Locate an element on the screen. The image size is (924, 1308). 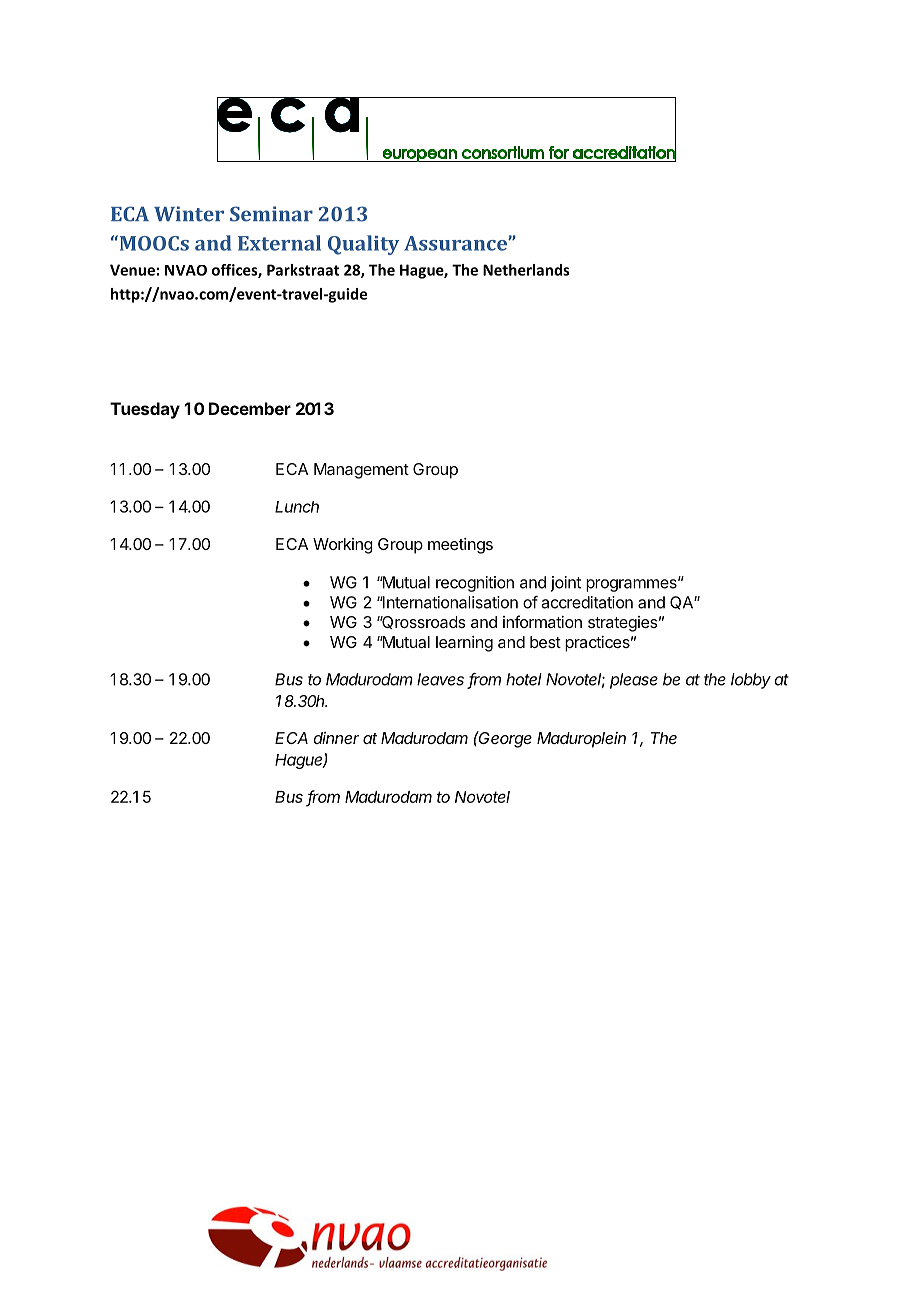
Management is located at coordinates (361, 471).
